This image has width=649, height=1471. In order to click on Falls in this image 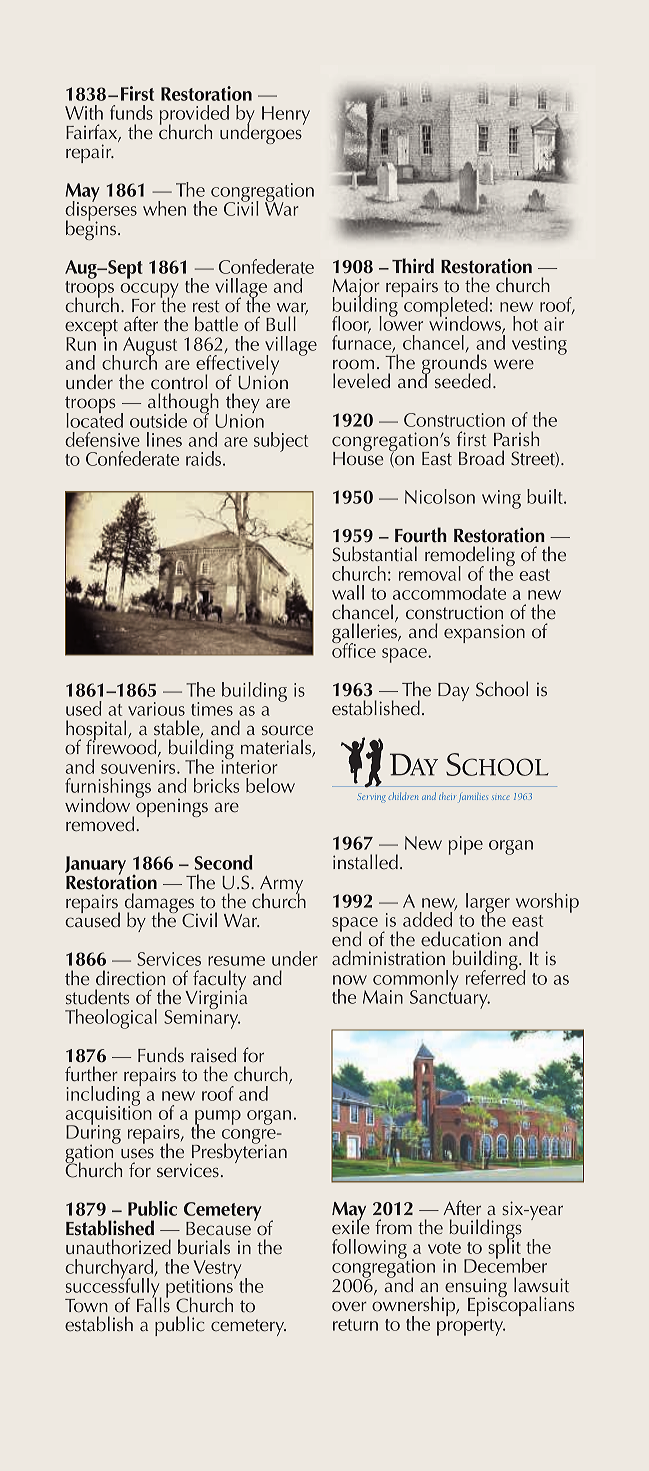, I will do `click(153, 1304)`.
